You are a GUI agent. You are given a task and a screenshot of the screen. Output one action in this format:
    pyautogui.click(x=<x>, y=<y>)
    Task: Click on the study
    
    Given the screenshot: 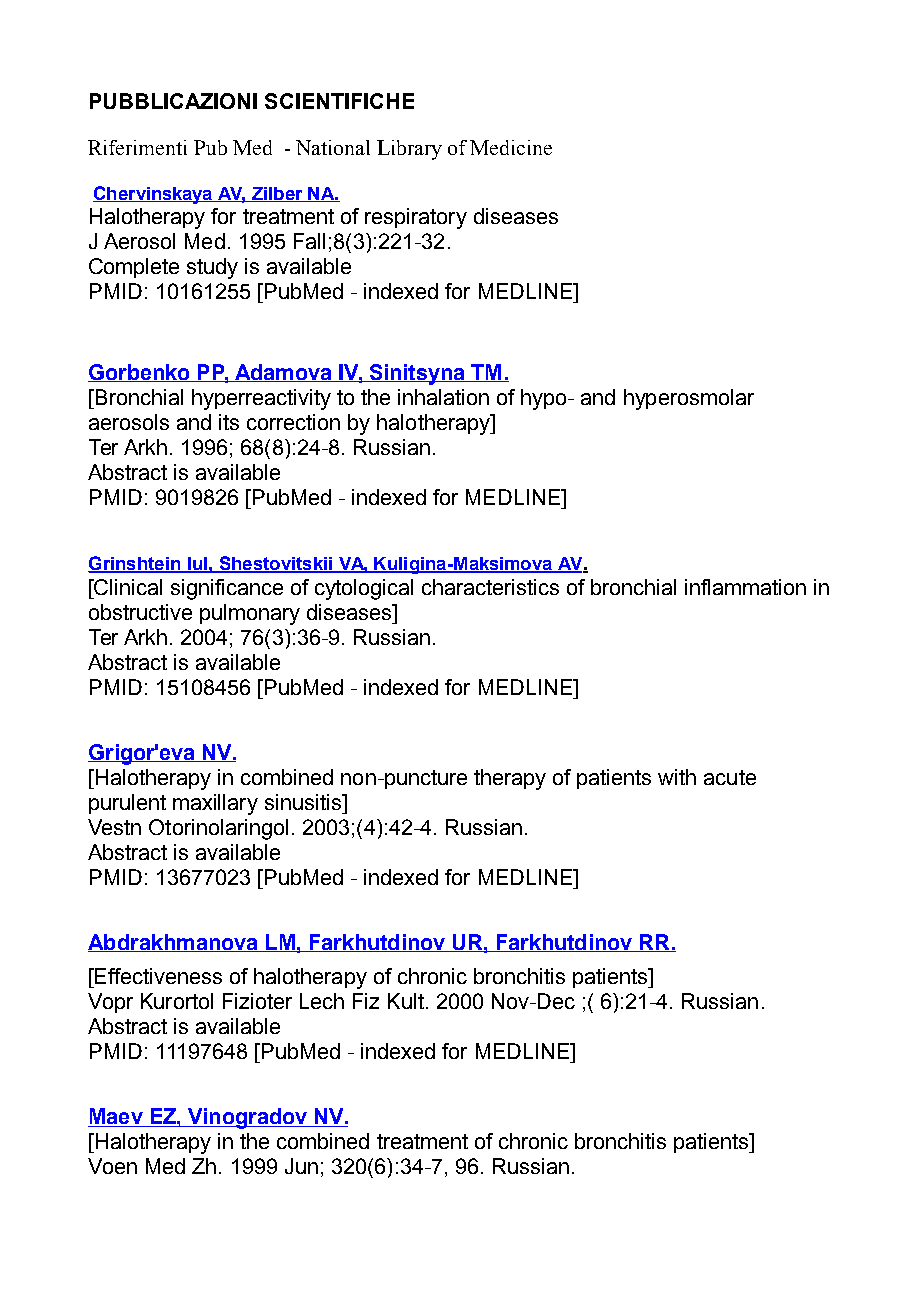 What is the action you would take?
    pyautogui.click(x=212, y=268)
